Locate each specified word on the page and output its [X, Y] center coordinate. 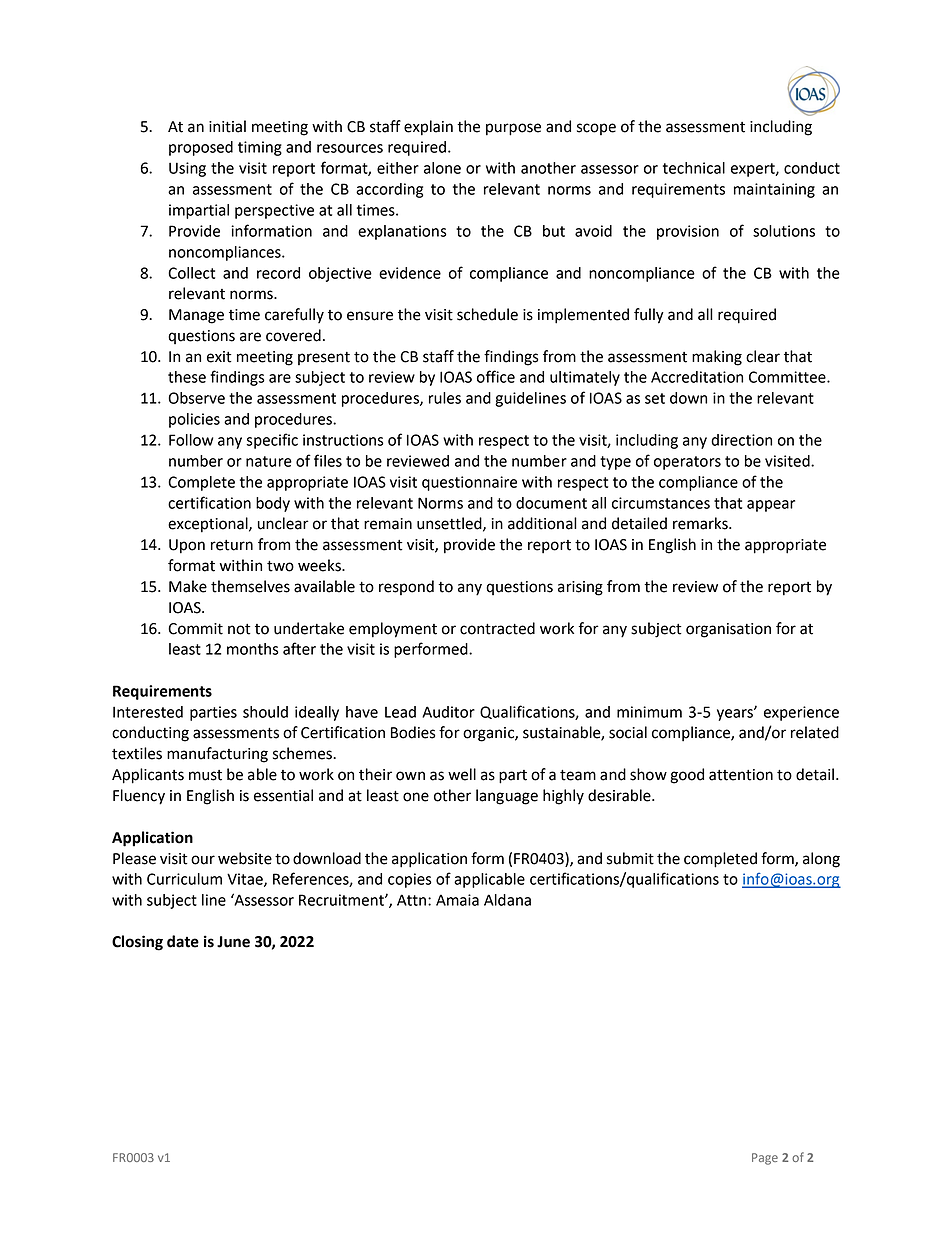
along [821, 860]
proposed [201, 148]
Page [765, 1159]
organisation [728, 630]
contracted [497, 628]
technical [694, 168]
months [253, 649]
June [233, 942]
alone [442, 168]
